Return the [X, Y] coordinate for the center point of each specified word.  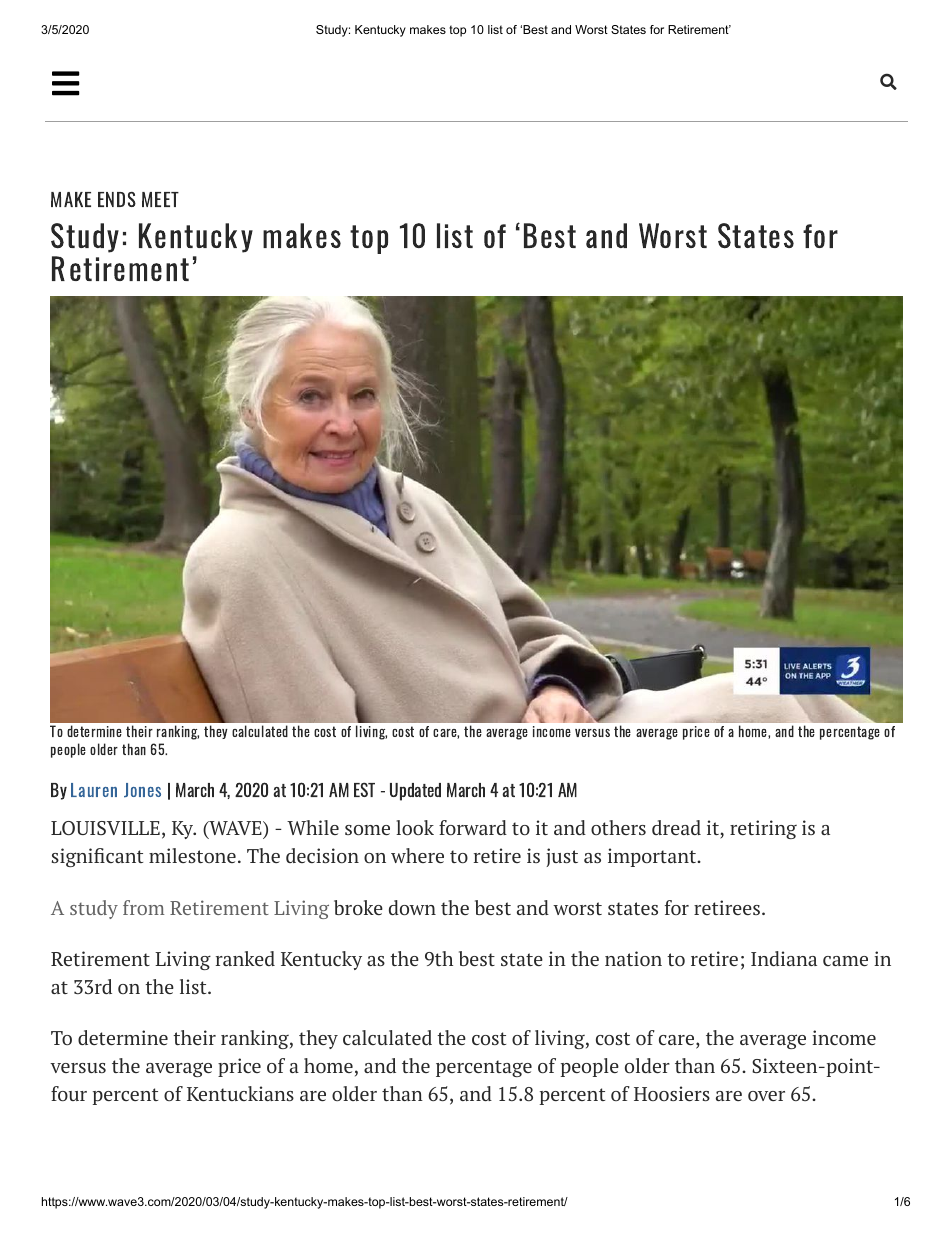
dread [676, 827]
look [415, 827]
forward [473, 827]
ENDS [117, 199]
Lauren [94, 790]
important [653, 857]
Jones [142, 790]
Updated [415, 792]
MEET [160, 199]
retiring [763, 829]
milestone [192, 855]
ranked [245, 958]
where [417, 855]
